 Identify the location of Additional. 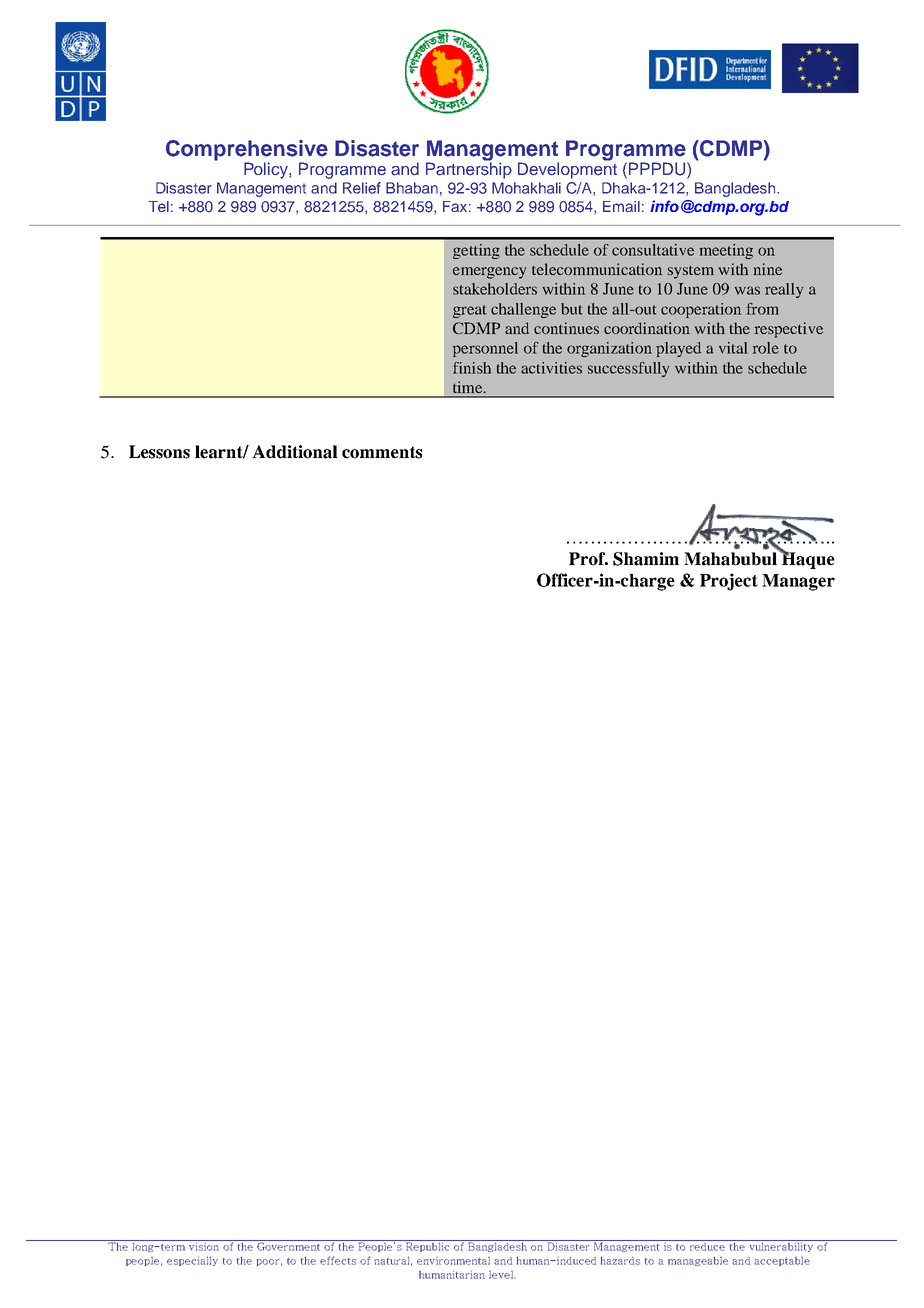
(295, 452).
